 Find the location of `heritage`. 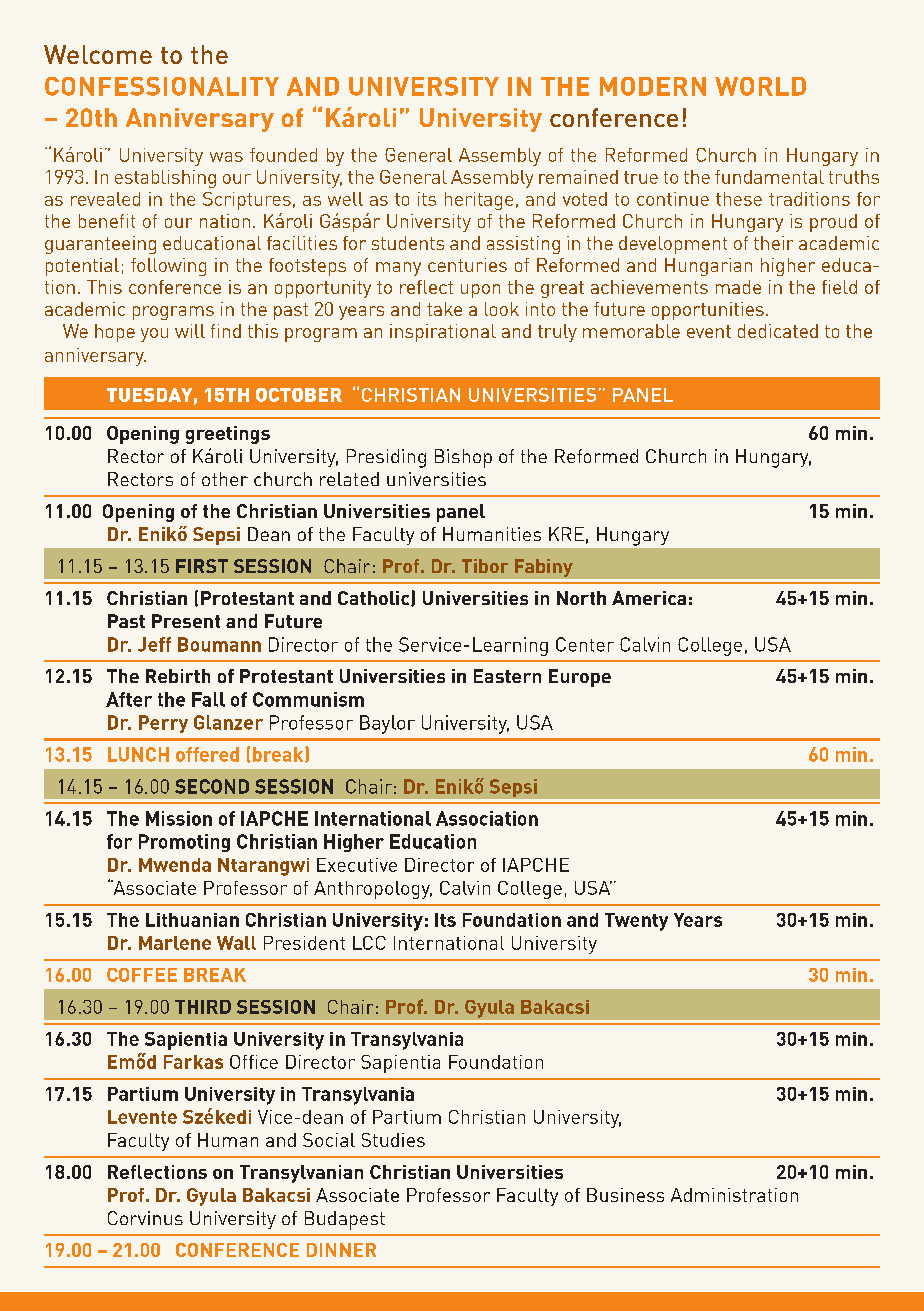

heritage is located at coordinates (479, 201).
